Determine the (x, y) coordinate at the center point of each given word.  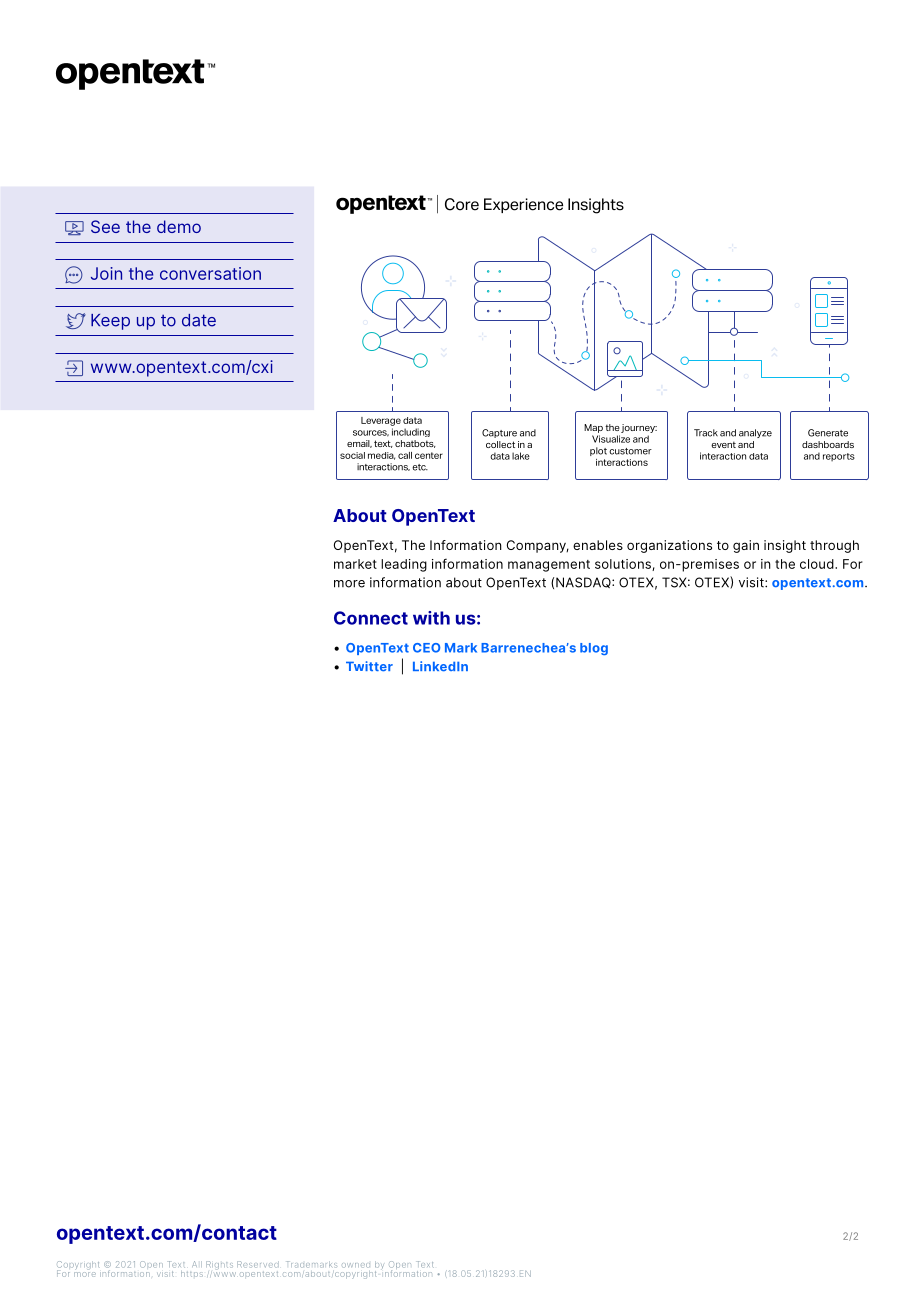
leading (404, 565)
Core (462, 204)
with (431, 618)
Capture (499, 433)
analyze (755, 433)
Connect (371, 618)
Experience (523, 205)
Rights (219, 1265)
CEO (426, 648)
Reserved (258, 1264)
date (199, 320)
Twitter (369, 666)
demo (179, 226)
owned (356, 1265)
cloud (818, 564)
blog (594, 649)
